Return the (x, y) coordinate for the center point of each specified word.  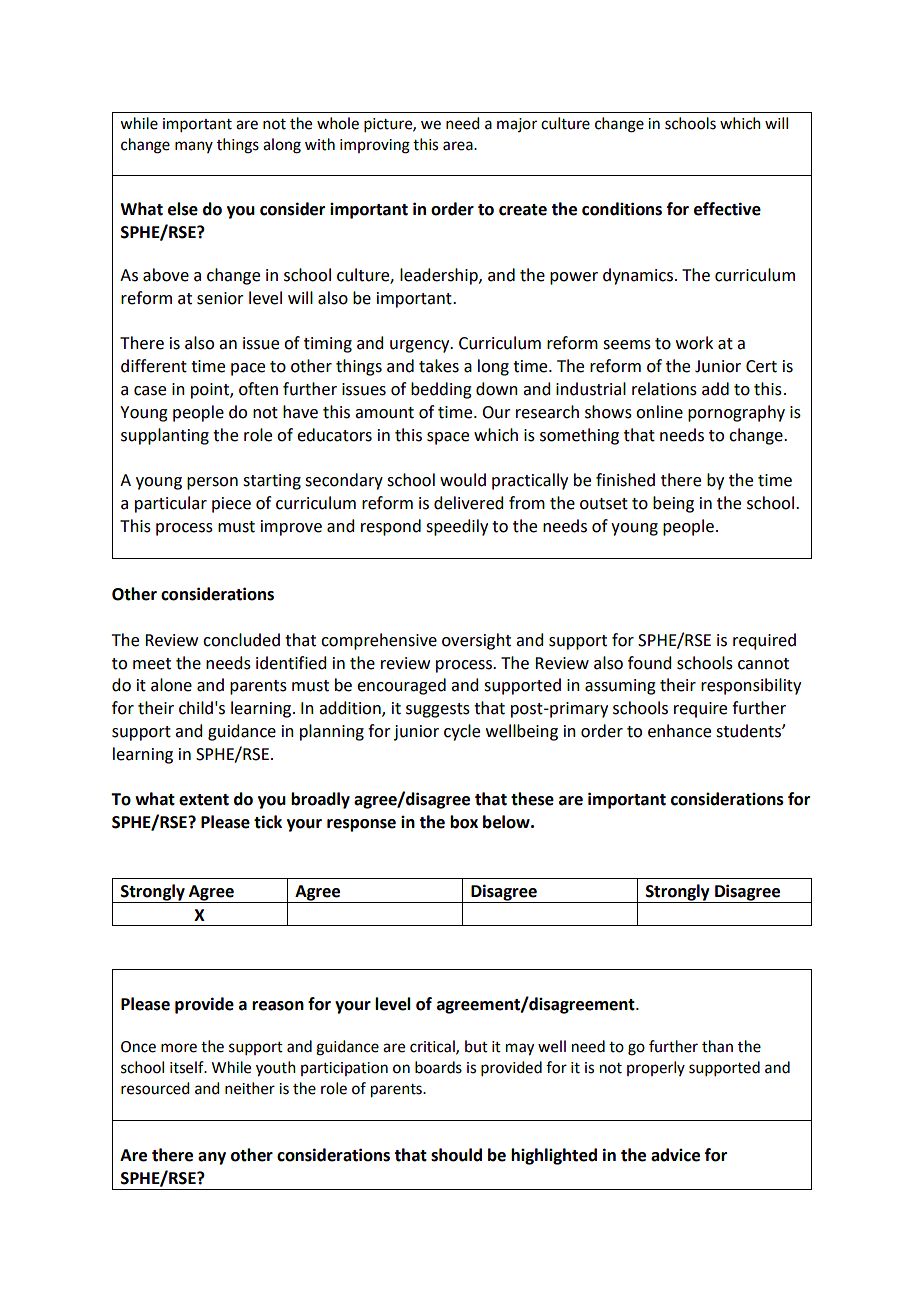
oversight (476, 641)
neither (250, 1088)
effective (727, 209)
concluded (241, 640)
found (649, 663)
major (517, 125)
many (194, 147)
